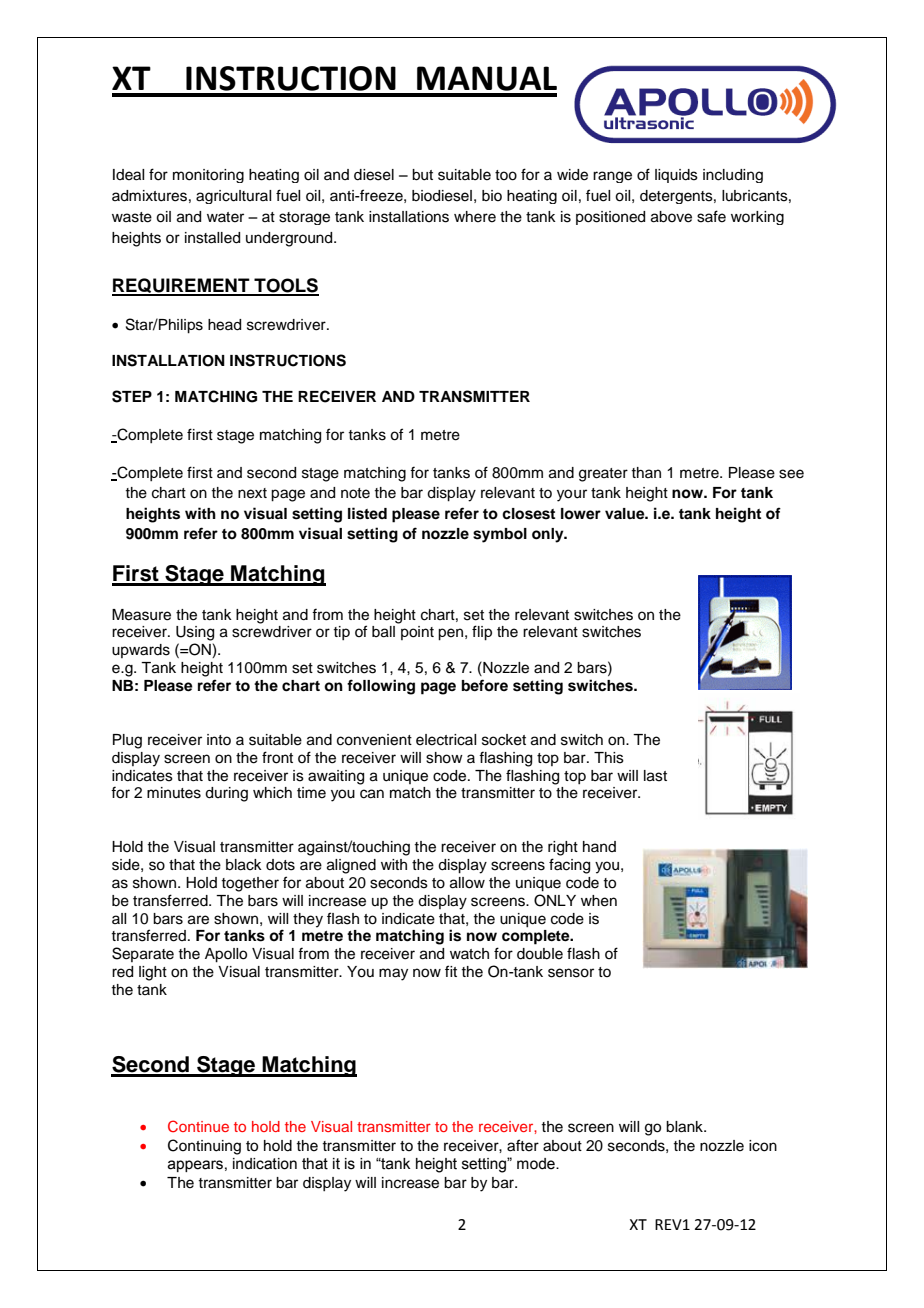 The width and height of the document is (924, 1308). What do you see at coordinates (711, 216) in the document?
I see `safe` at bounding box center [711, 216].
